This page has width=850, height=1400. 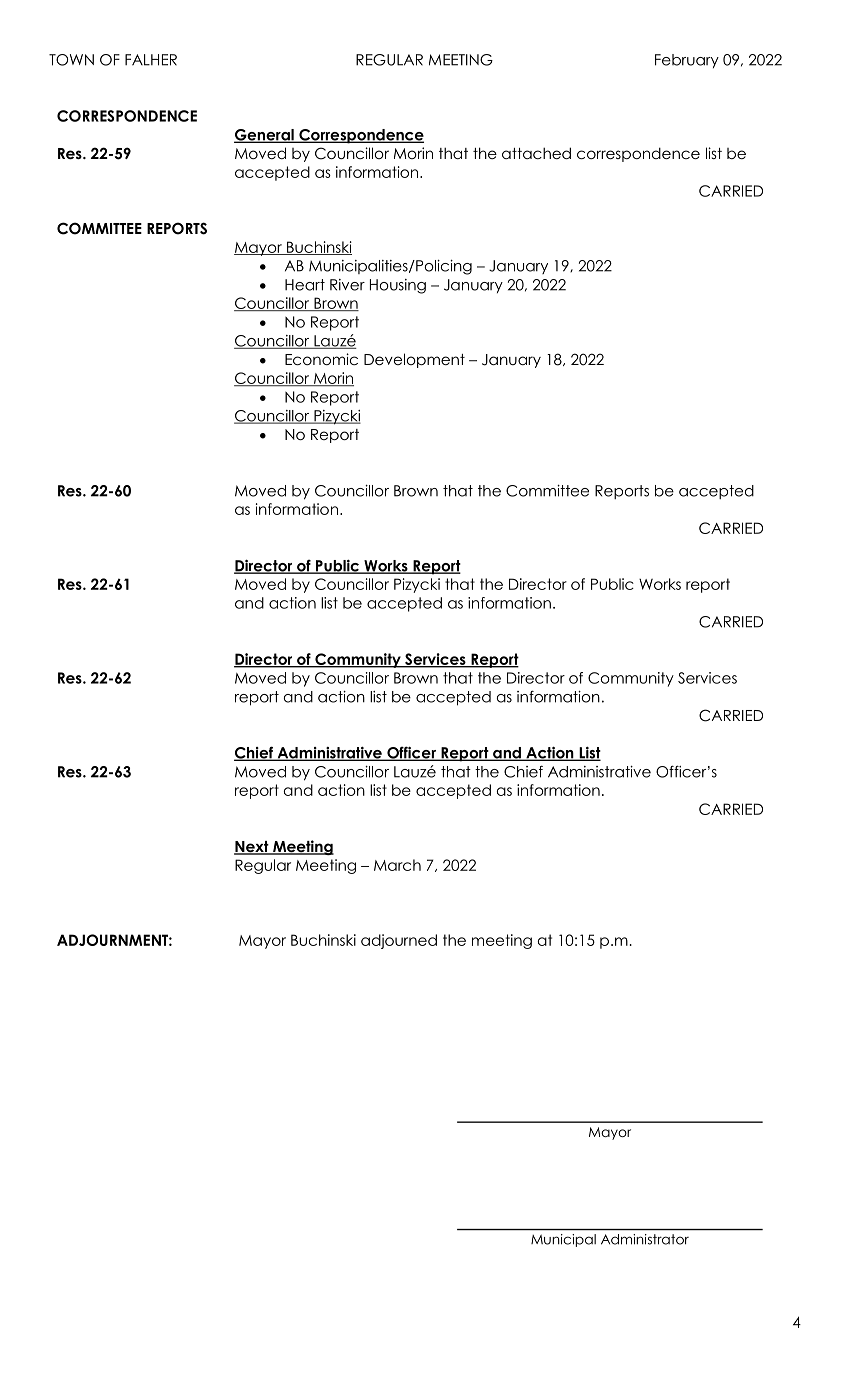 I want to click on TOWN, so click(x=71, y=60).
